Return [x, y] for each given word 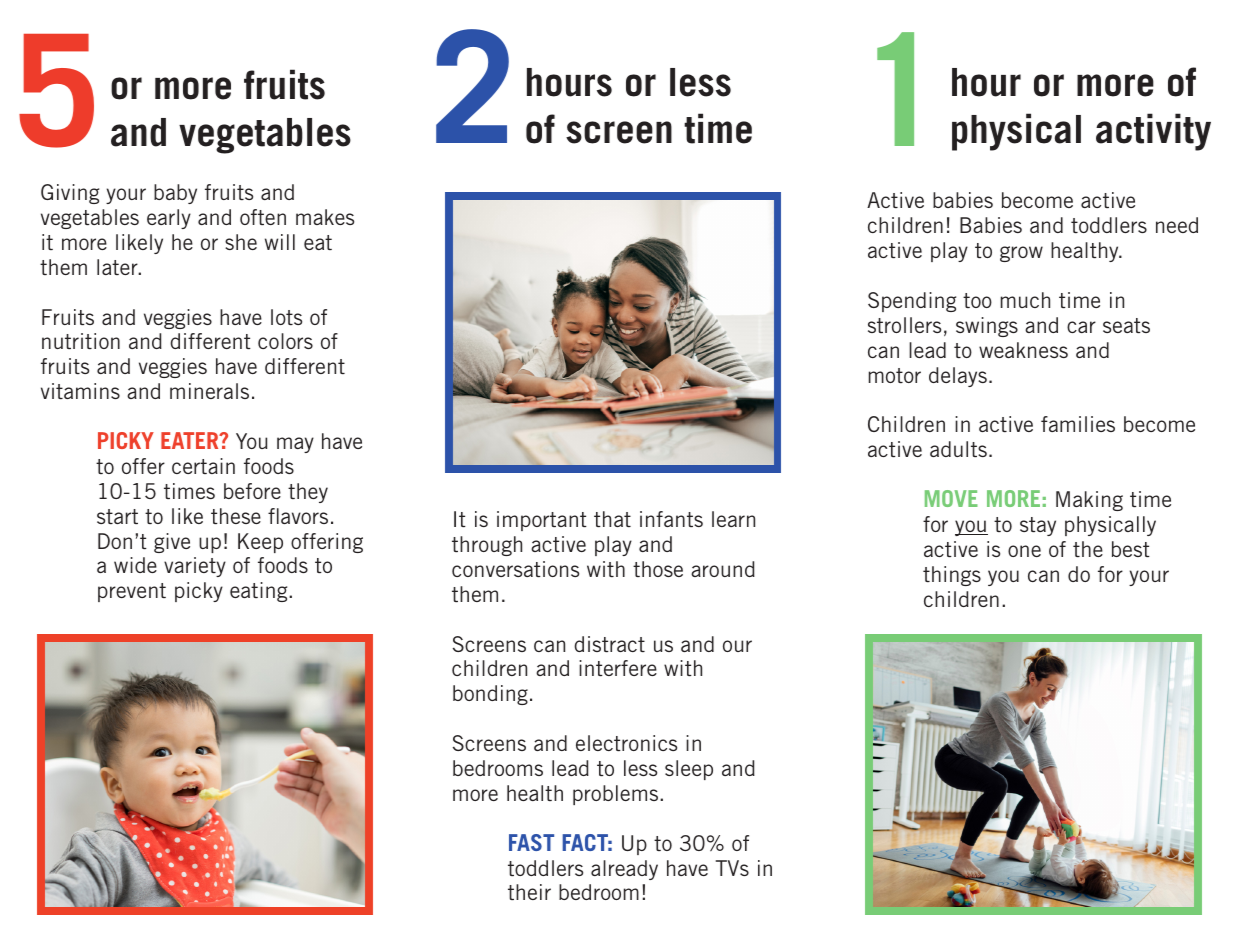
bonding [490, 695]
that [612, 519]
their [529, 892]
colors [285, 341]
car [1081, 327]
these [236, 516]
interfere [618, 668]
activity [1153, 132]
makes [325, 217]
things [952, 576]
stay [1038, 526]
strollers [904, 325]
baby [175, 194]
